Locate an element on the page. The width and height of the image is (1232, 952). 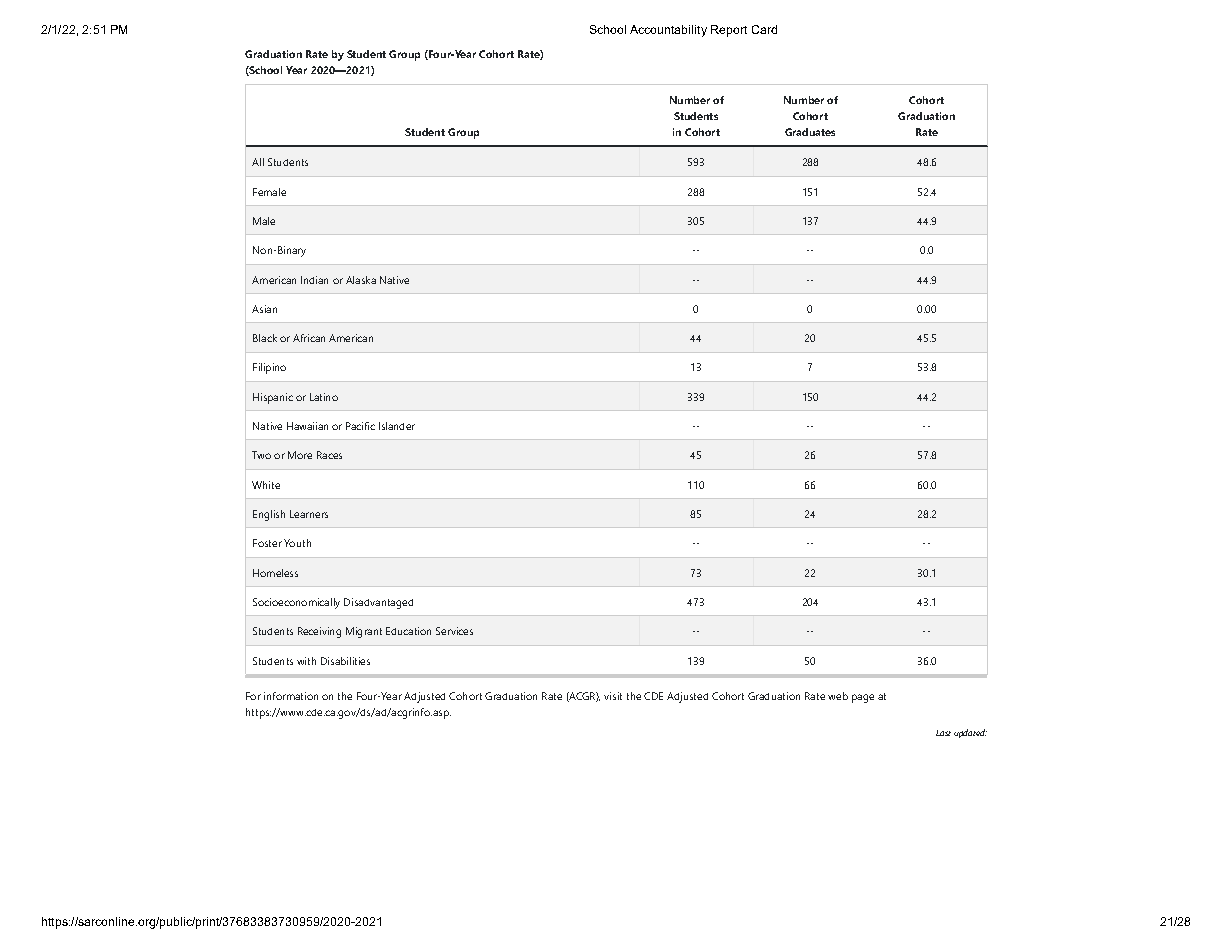
Accountability is located at coordinates (668, 31).
